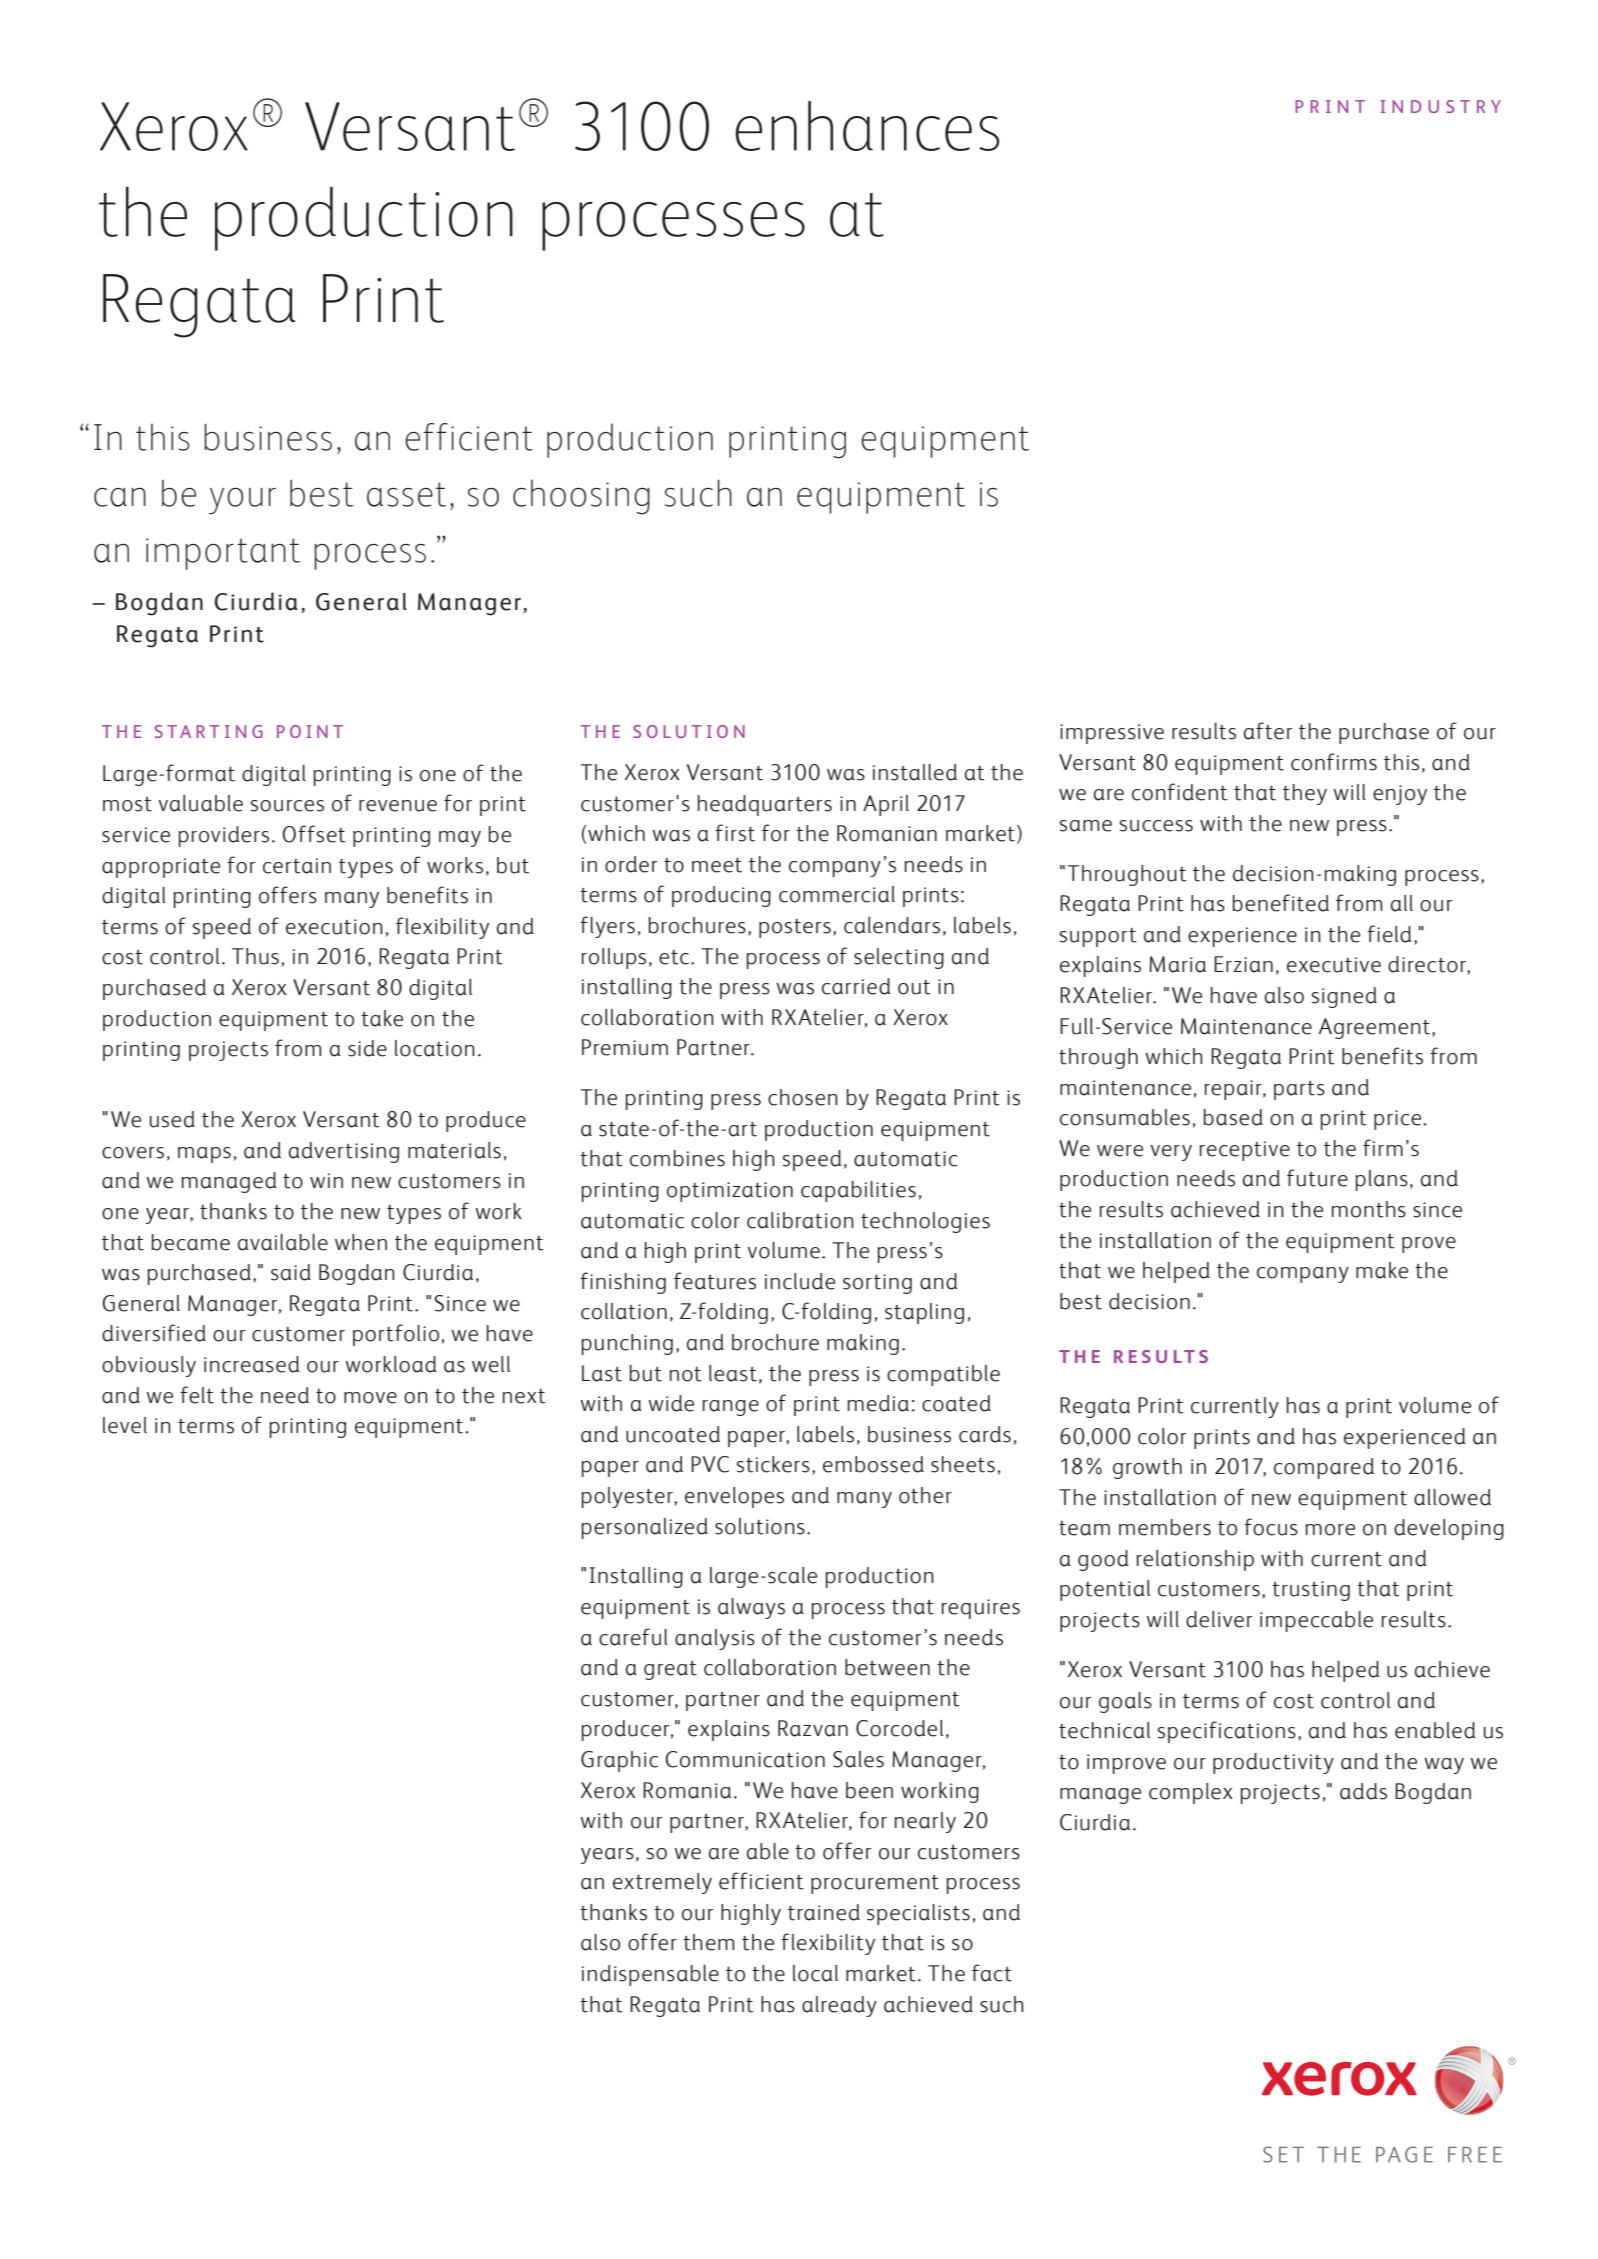 The image size is (1598, 2259). What do you see at coordinates (291, 1272) in the screenshot?
I see `said` at bounding box center [291, 1272].
